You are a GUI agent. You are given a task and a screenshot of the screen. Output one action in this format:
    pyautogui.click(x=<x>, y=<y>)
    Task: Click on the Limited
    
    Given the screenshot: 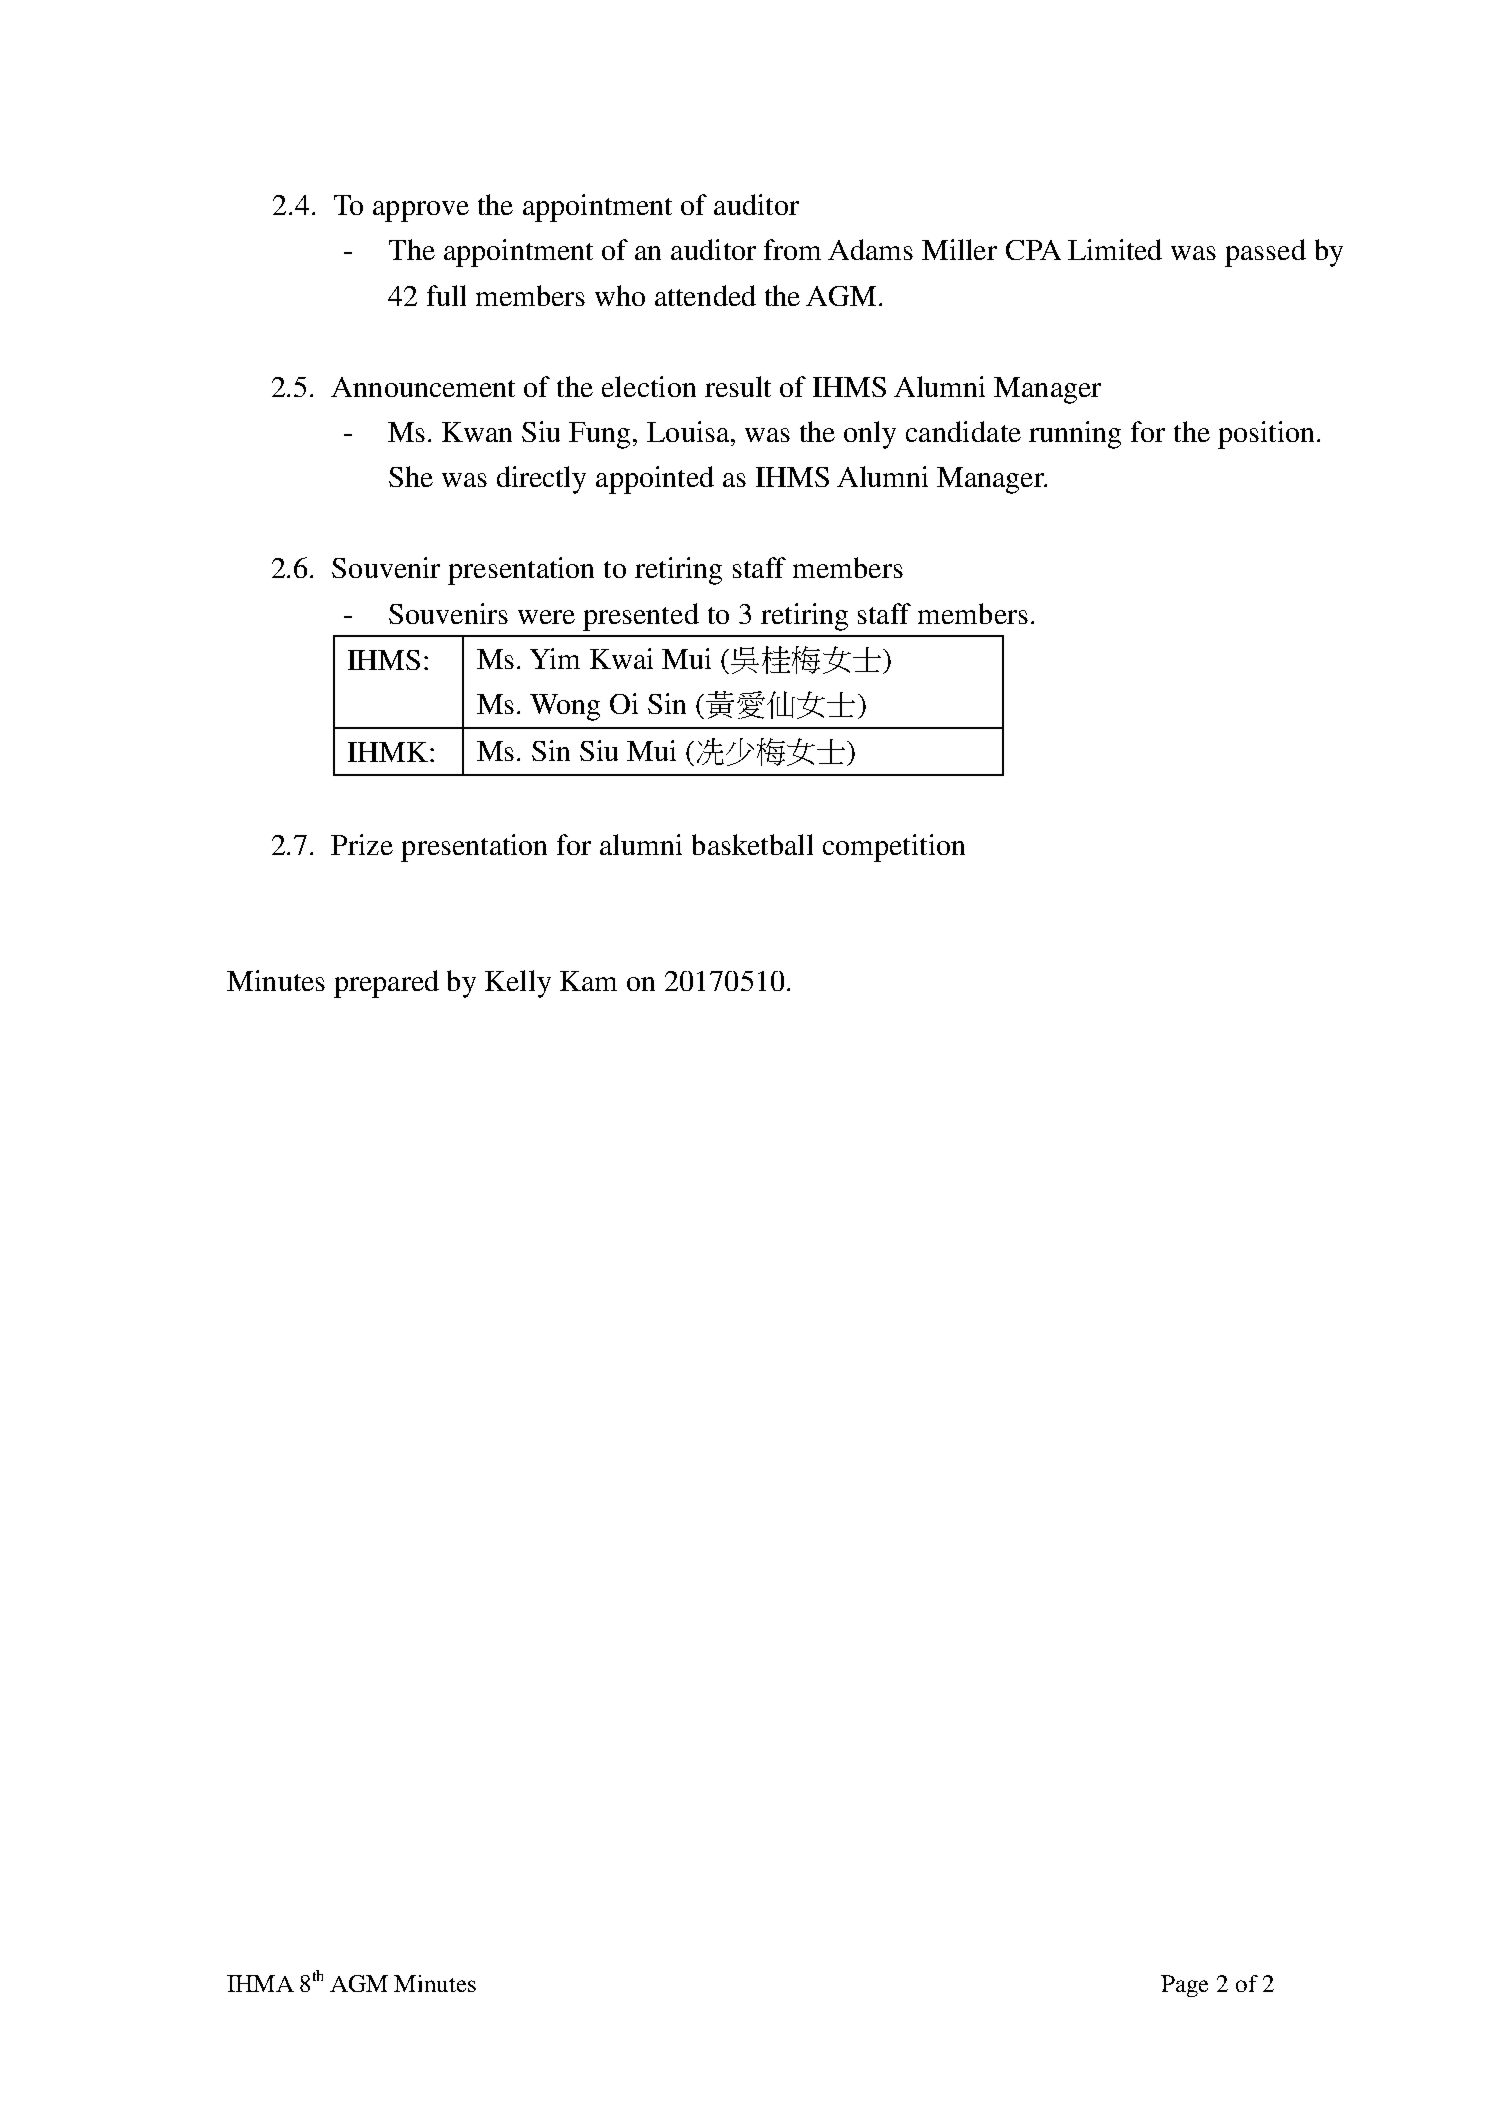 What is the action you would take?
    pyautogui.click(x=1115, y=249)
